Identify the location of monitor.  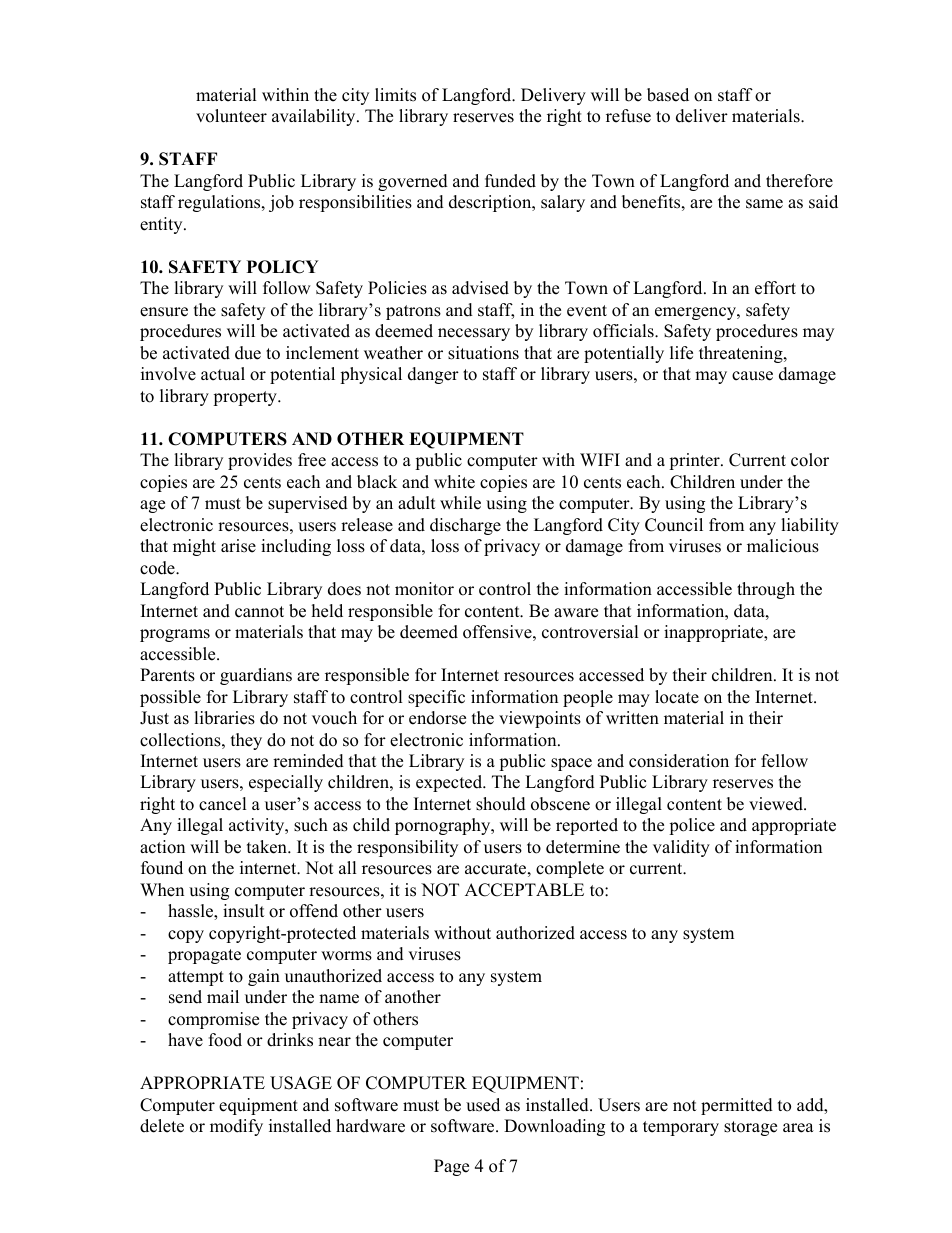
(424, 589).
